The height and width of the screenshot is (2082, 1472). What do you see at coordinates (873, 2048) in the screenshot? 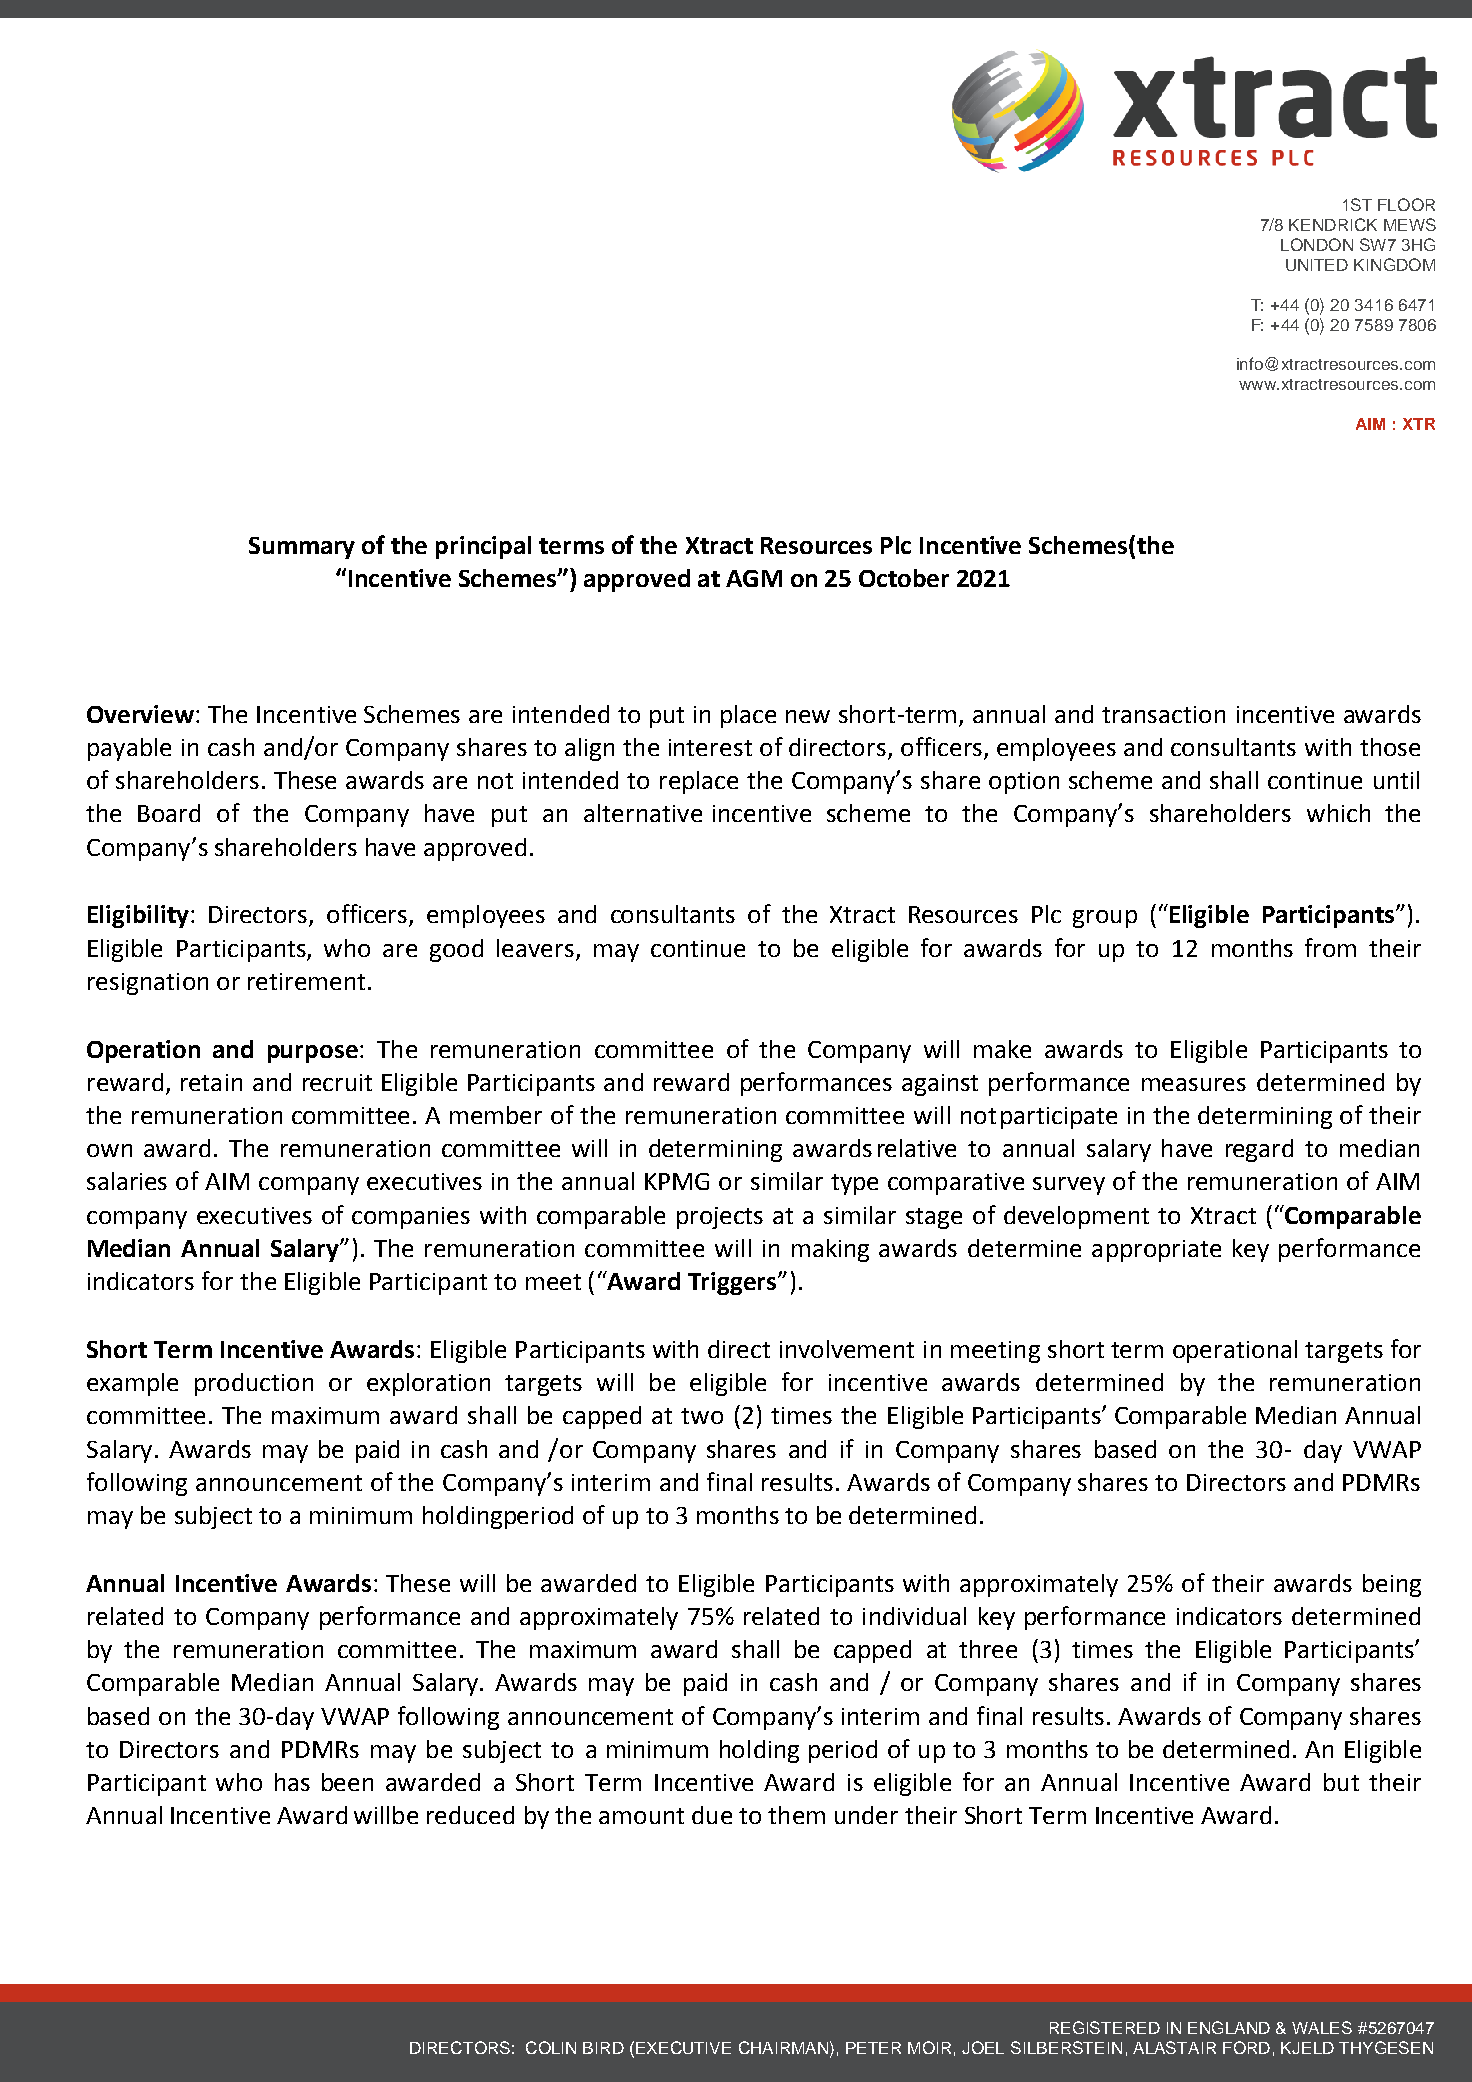
I see `PETER` at bounding box center [873, 2048].
